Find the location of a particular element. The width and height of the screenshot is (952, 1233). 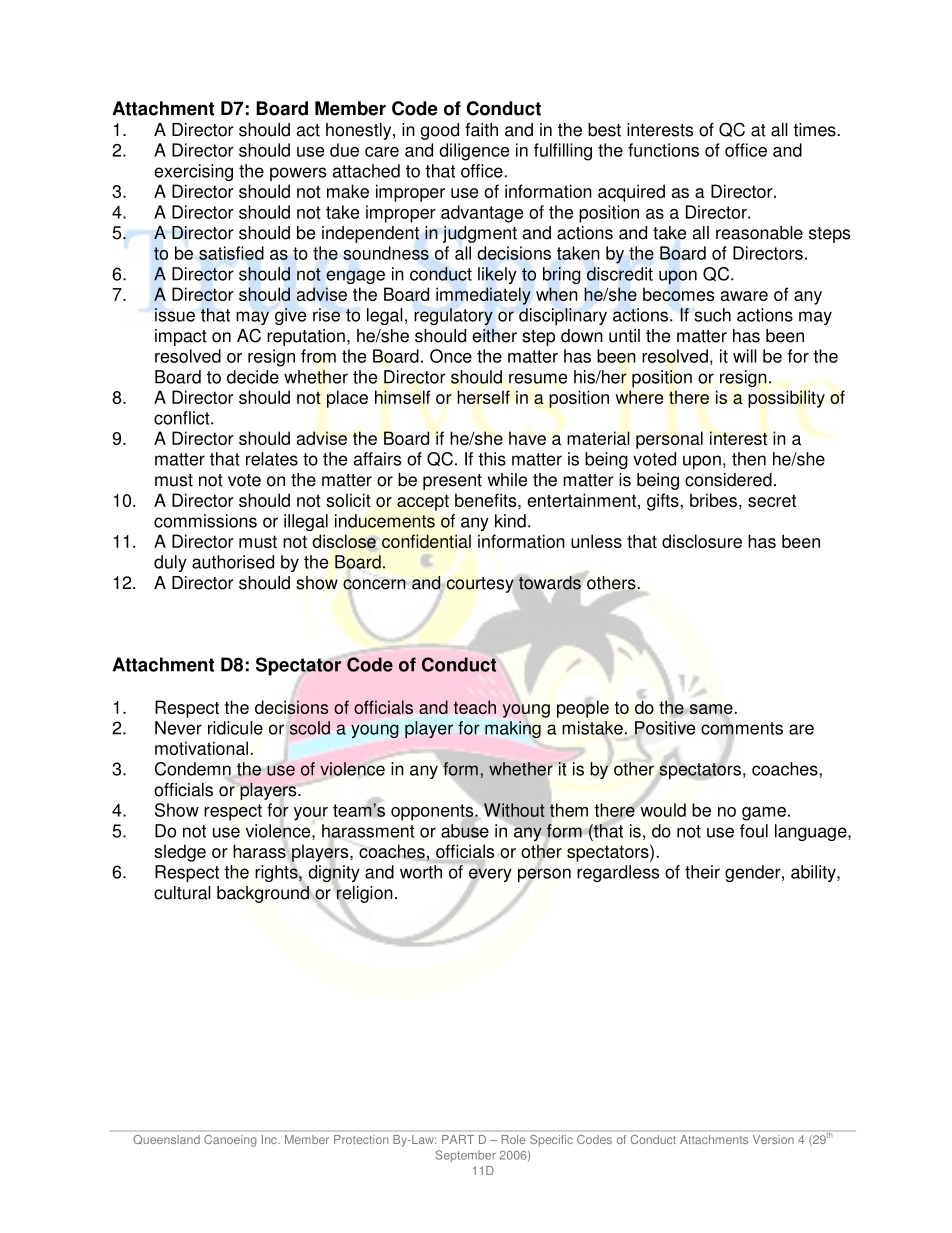

game is located at coordinates (764, 814).
